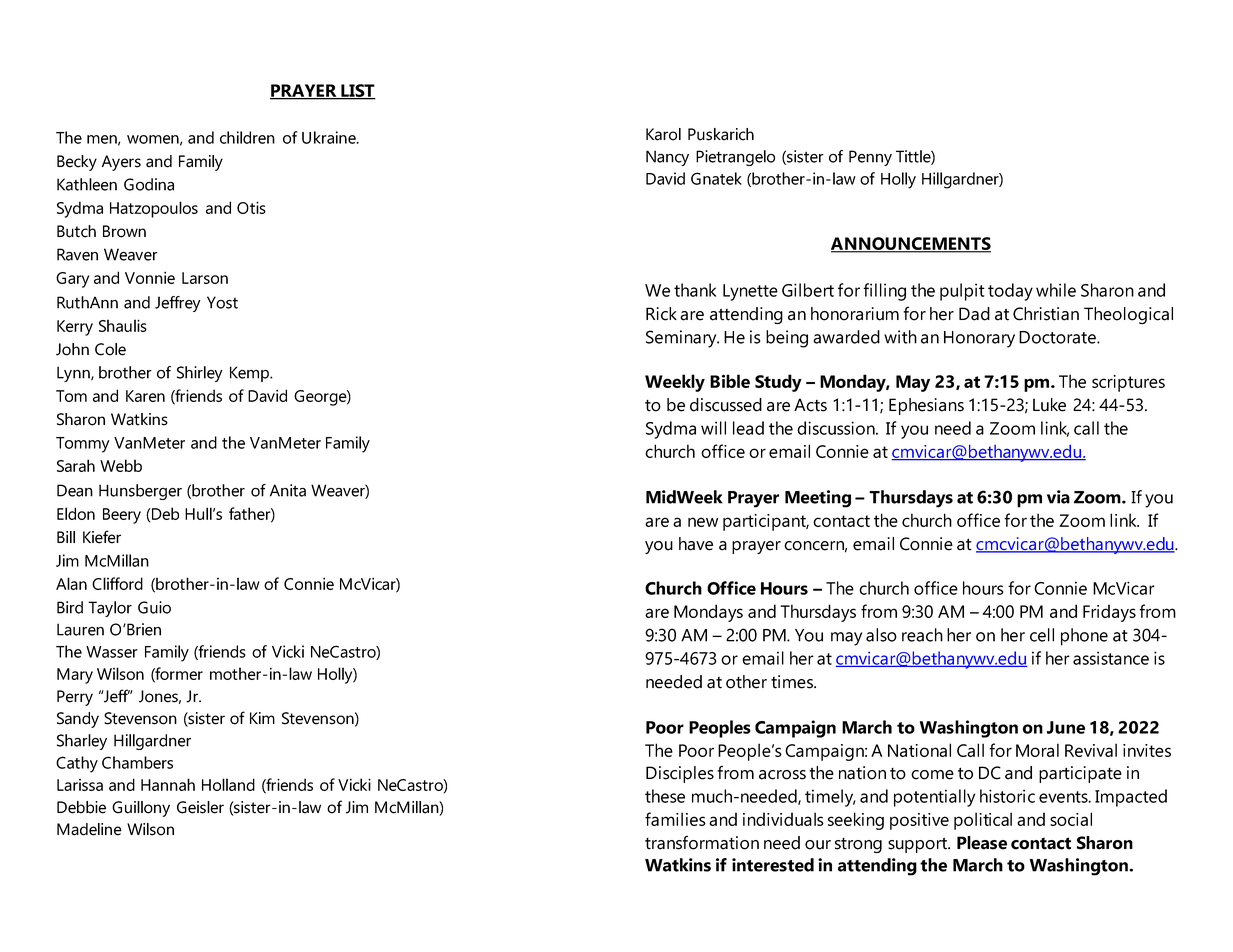 The height and width of the document is (952, 1233). What do you see at coordinates (682, 339) in the document?
I see `Seminary` at bounding box center [682, 339].
